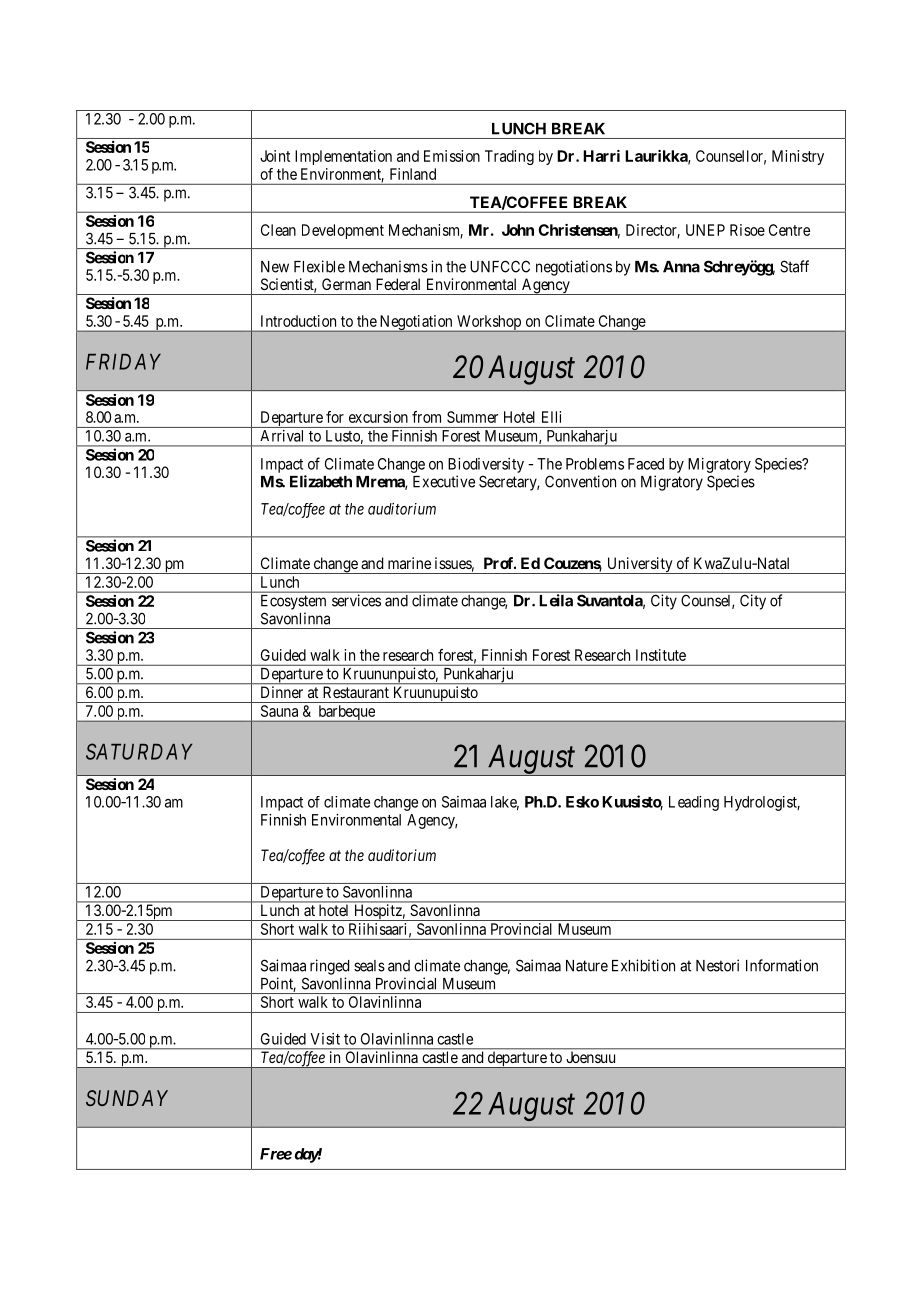 This screenshot has height=1308, width=924. I want to click on Leila, so click(556, 600).
